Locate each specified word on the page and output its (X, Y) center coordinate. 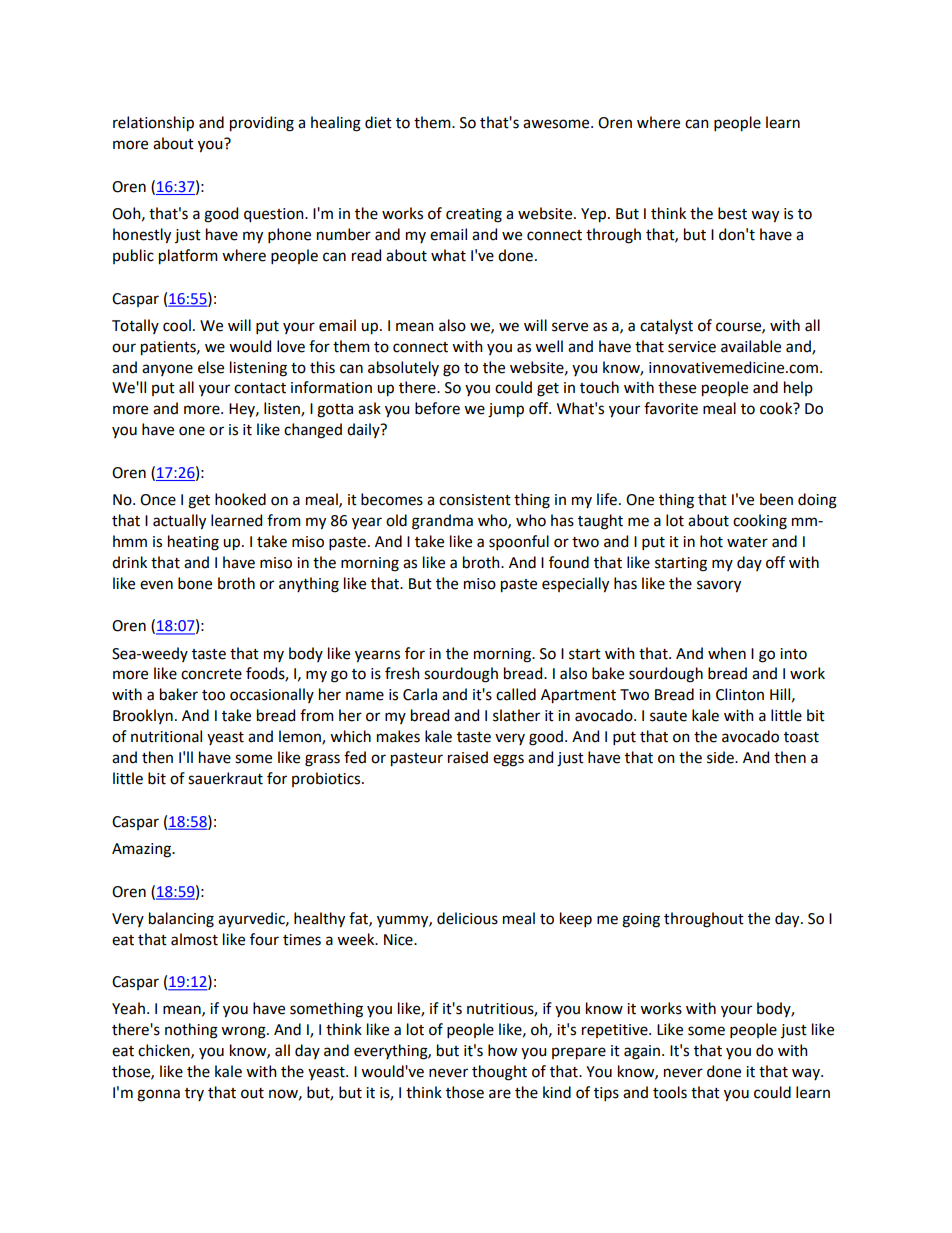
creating (474, 215)
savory (719, 586)
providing (262, 124)
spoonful (519, 542)
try (194, 1094)
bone (195, 583)
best (732, 213)
